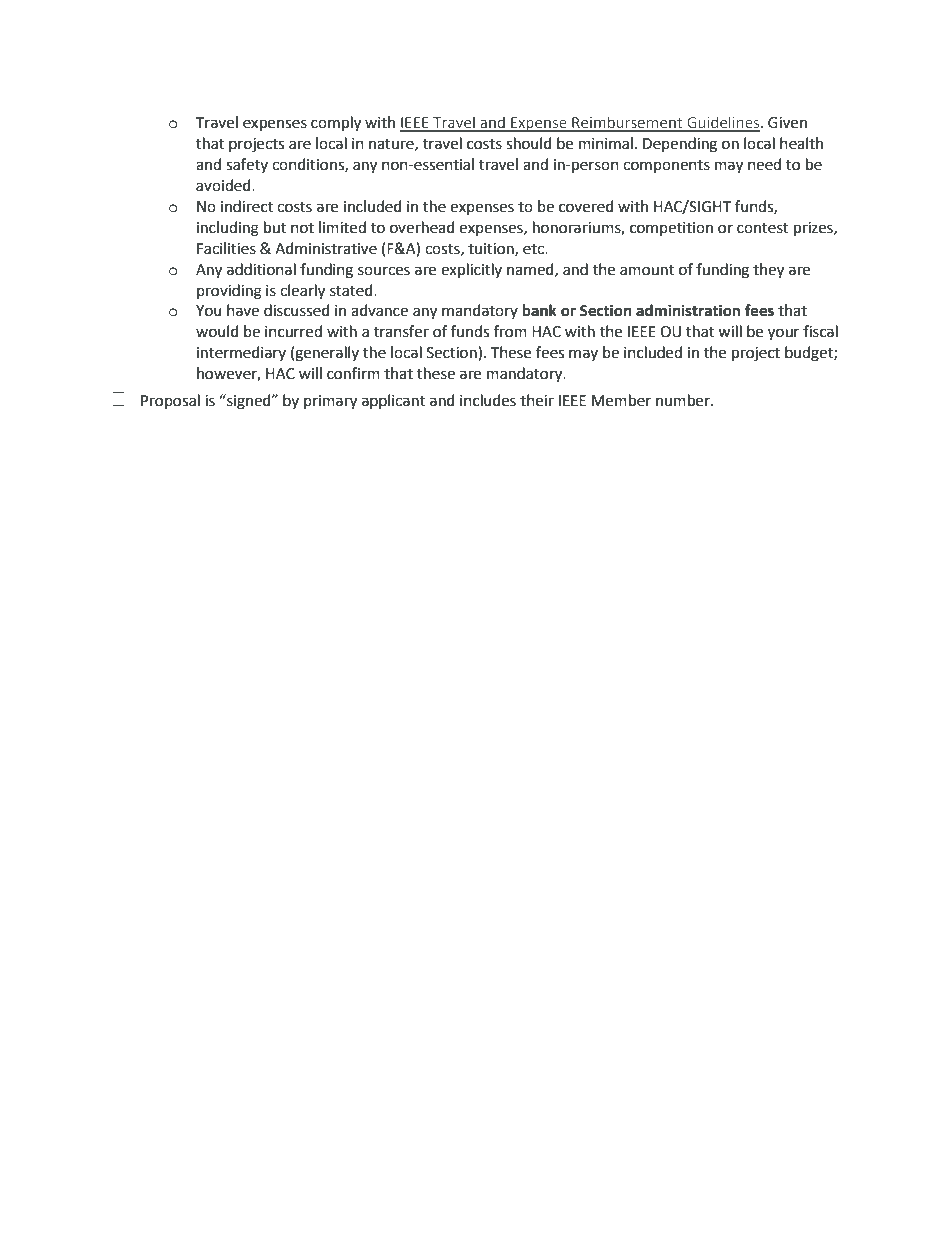 The image size is (952, 1233). I want to click on comply, so click(336, 124).
